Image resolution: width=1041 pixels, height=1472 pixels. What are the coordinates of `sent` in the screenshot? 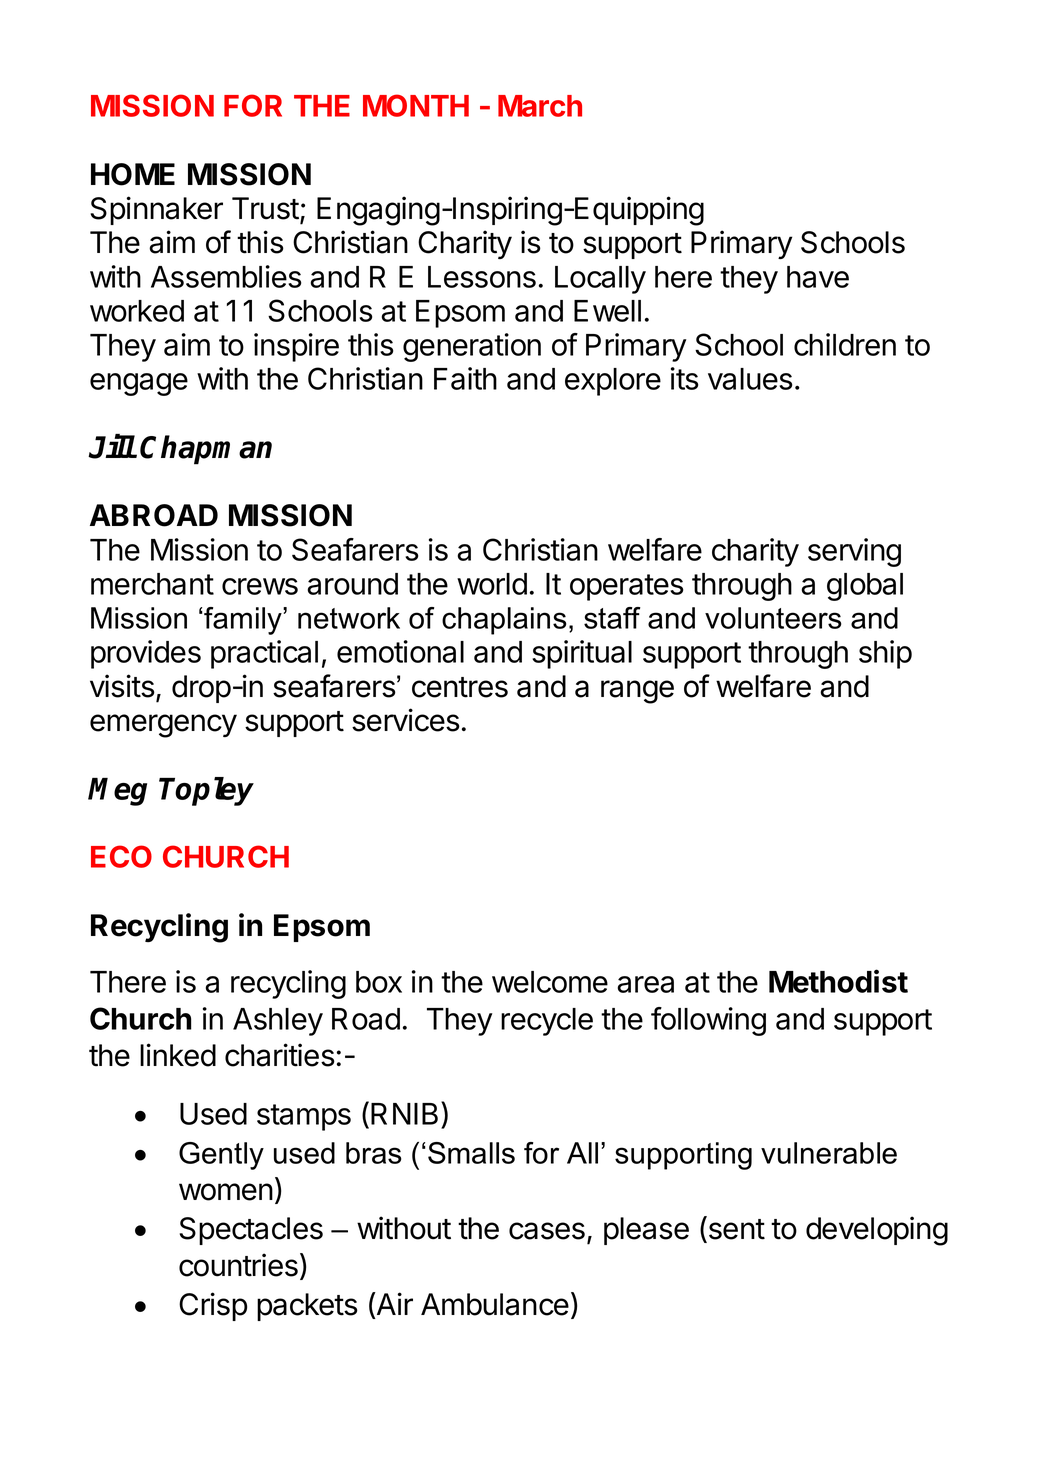 It's located at (735, 1229).
